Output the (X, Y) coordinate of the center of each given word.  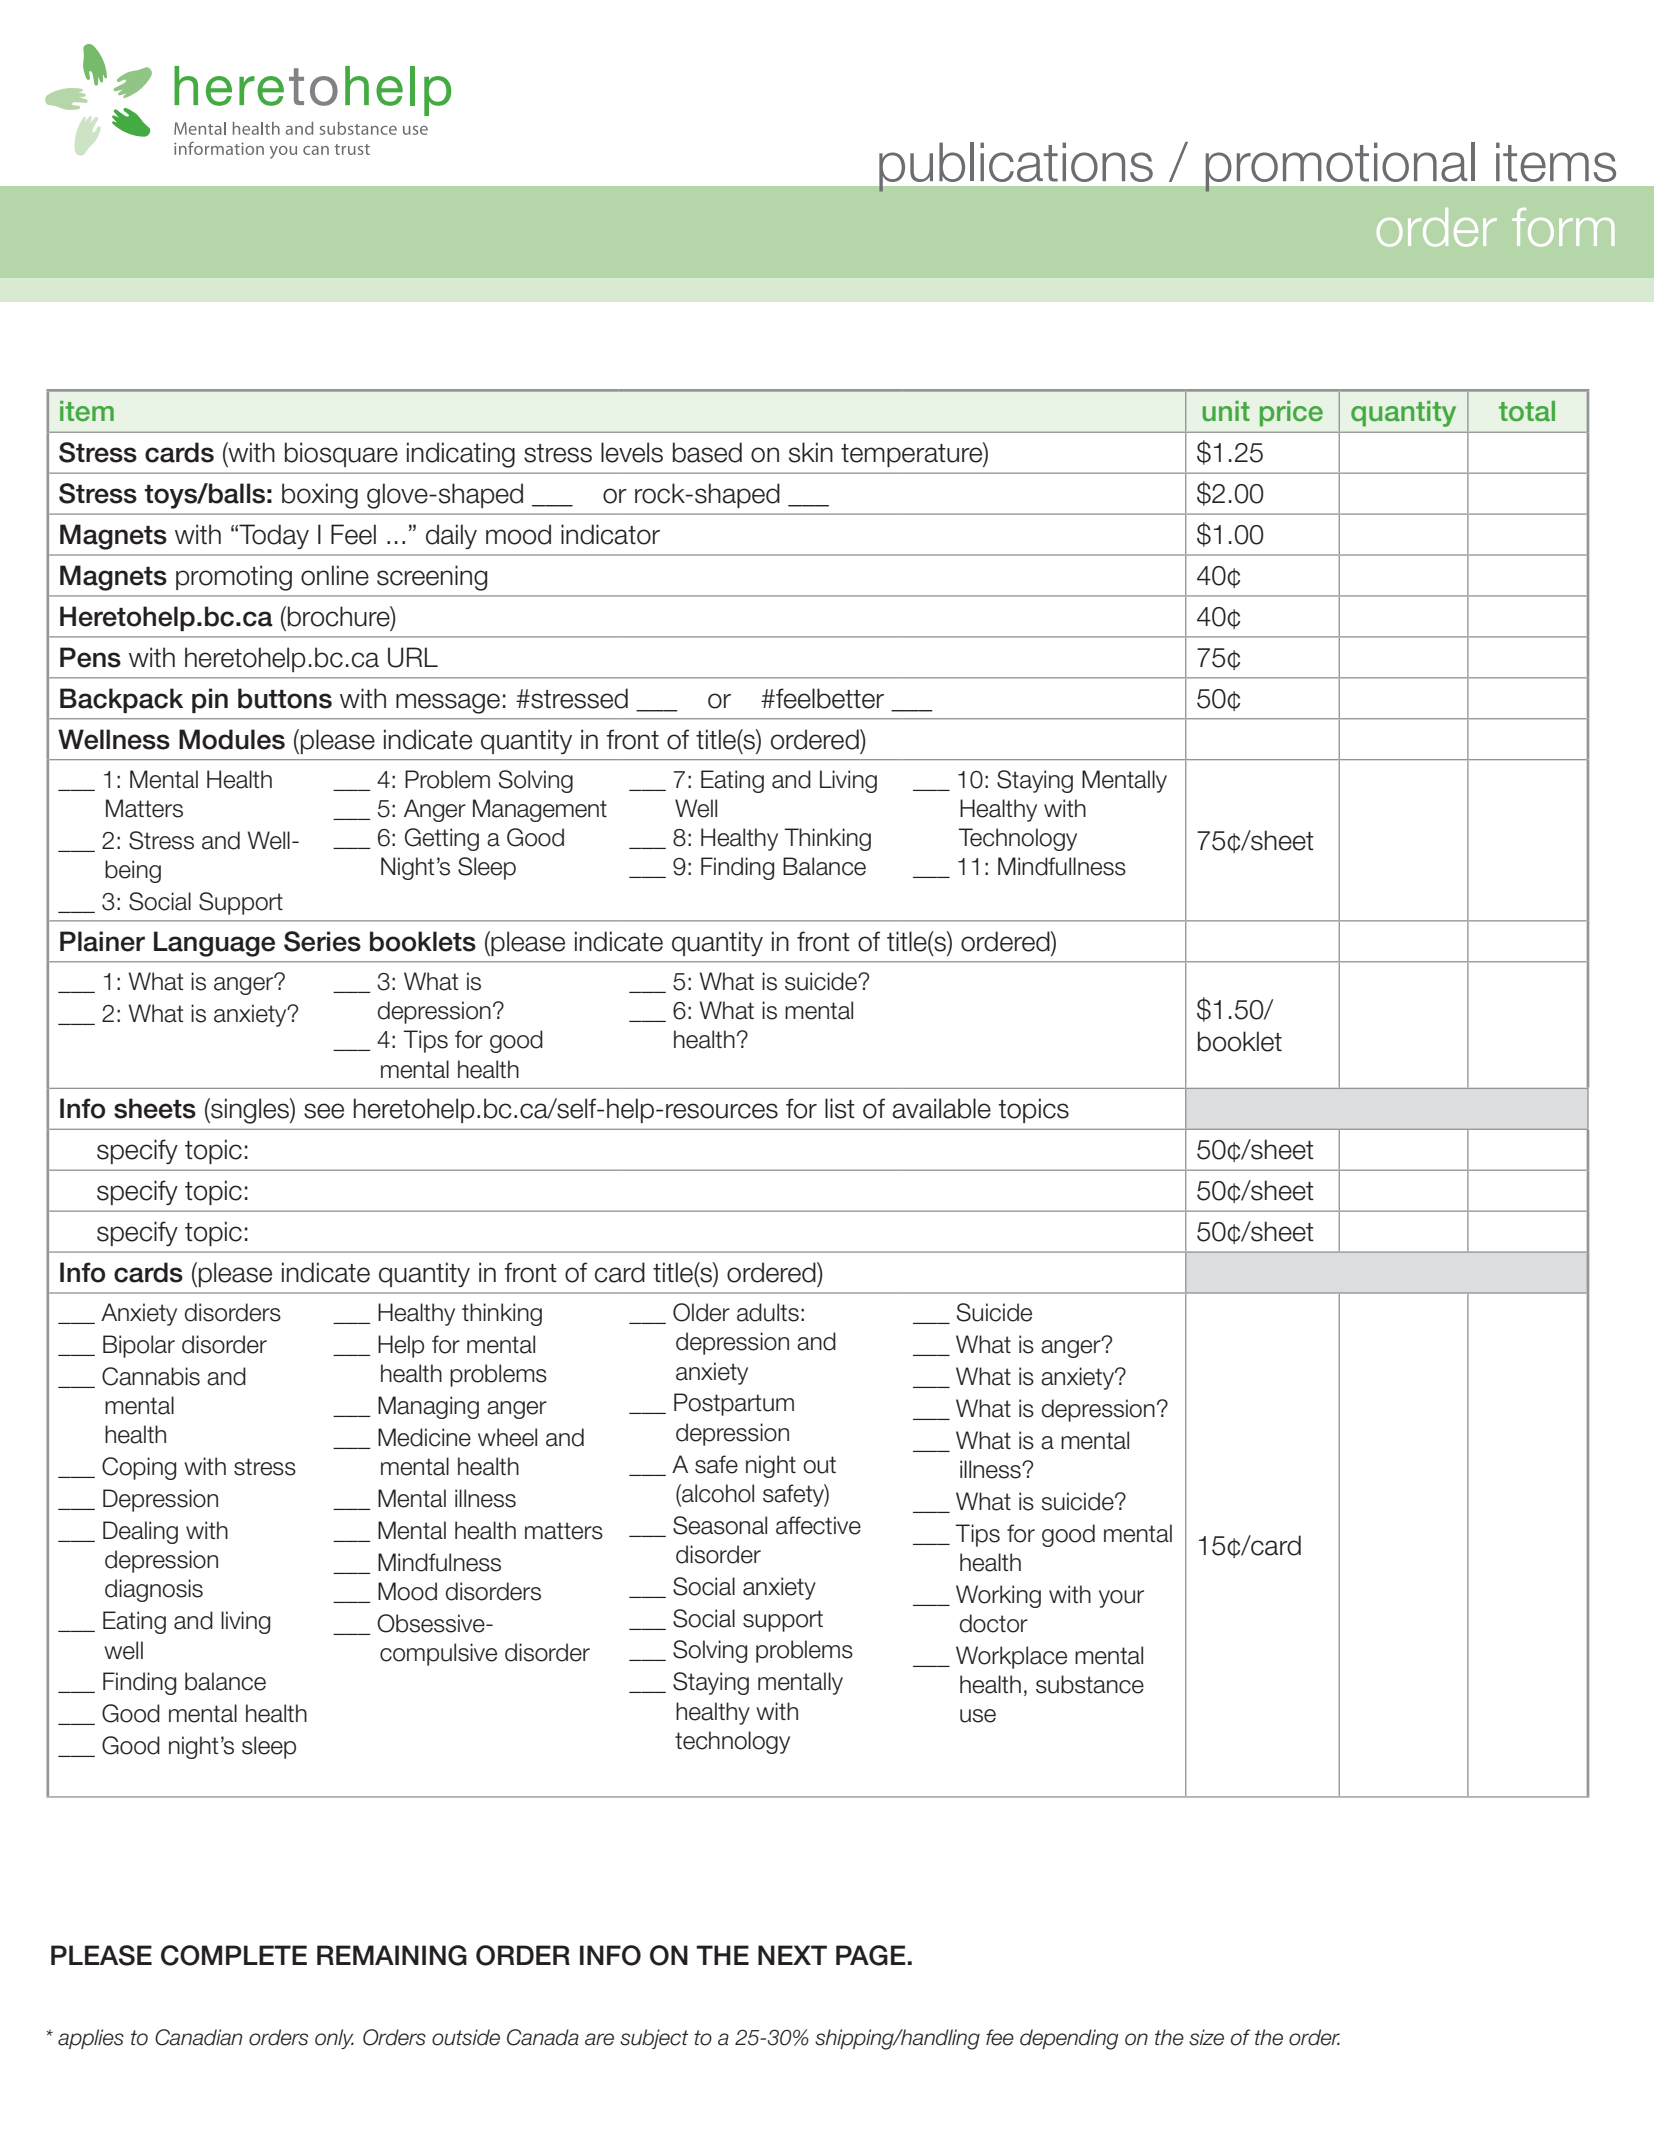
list (840, 1108)
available (941, 1108)
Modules (232, 739)
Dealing (140, 1532)
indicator (610, 534)
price (1291, 414)
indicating (461, 455)
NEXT (792, 1955)
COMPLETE (234, 1955)
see (324, 1111)
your (1121, 1599)
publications (1016, 167)
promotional (1340, 167)
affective (818, 1525)
